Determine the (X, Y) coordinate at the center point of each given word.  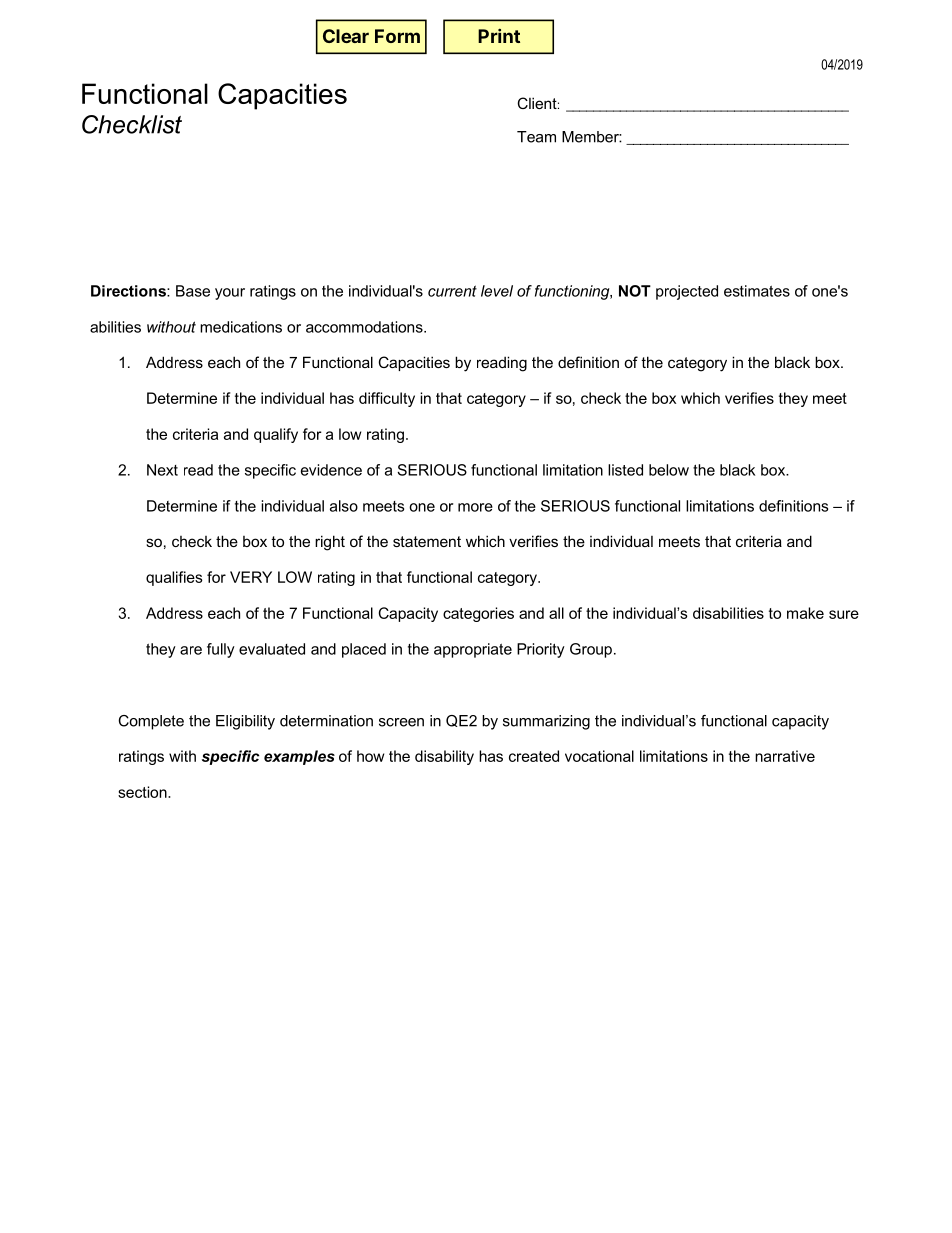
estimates (757, 291)
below (669, 470)
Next (162, 470)
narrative (785, 756)
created (534, 756)
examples (299, 757)
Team (536, 137)
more (475, 507)
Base (193, 291)
